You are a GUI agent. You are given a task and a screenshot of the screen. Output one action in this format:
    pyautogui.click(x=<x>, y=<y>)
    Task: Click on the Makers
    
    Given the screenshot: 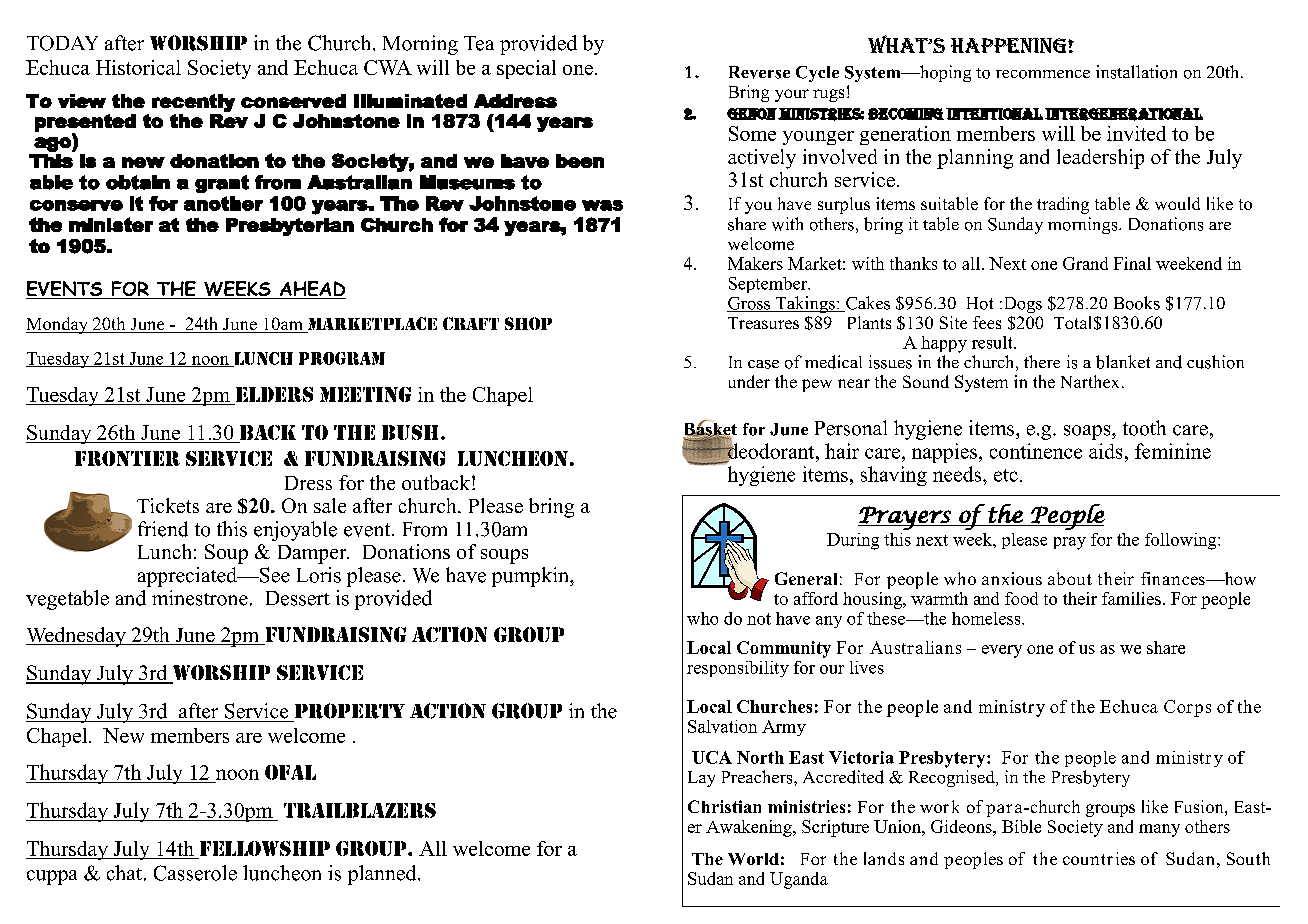 What is the action you would take?
    pyautogui.click(x=755, y=263)
